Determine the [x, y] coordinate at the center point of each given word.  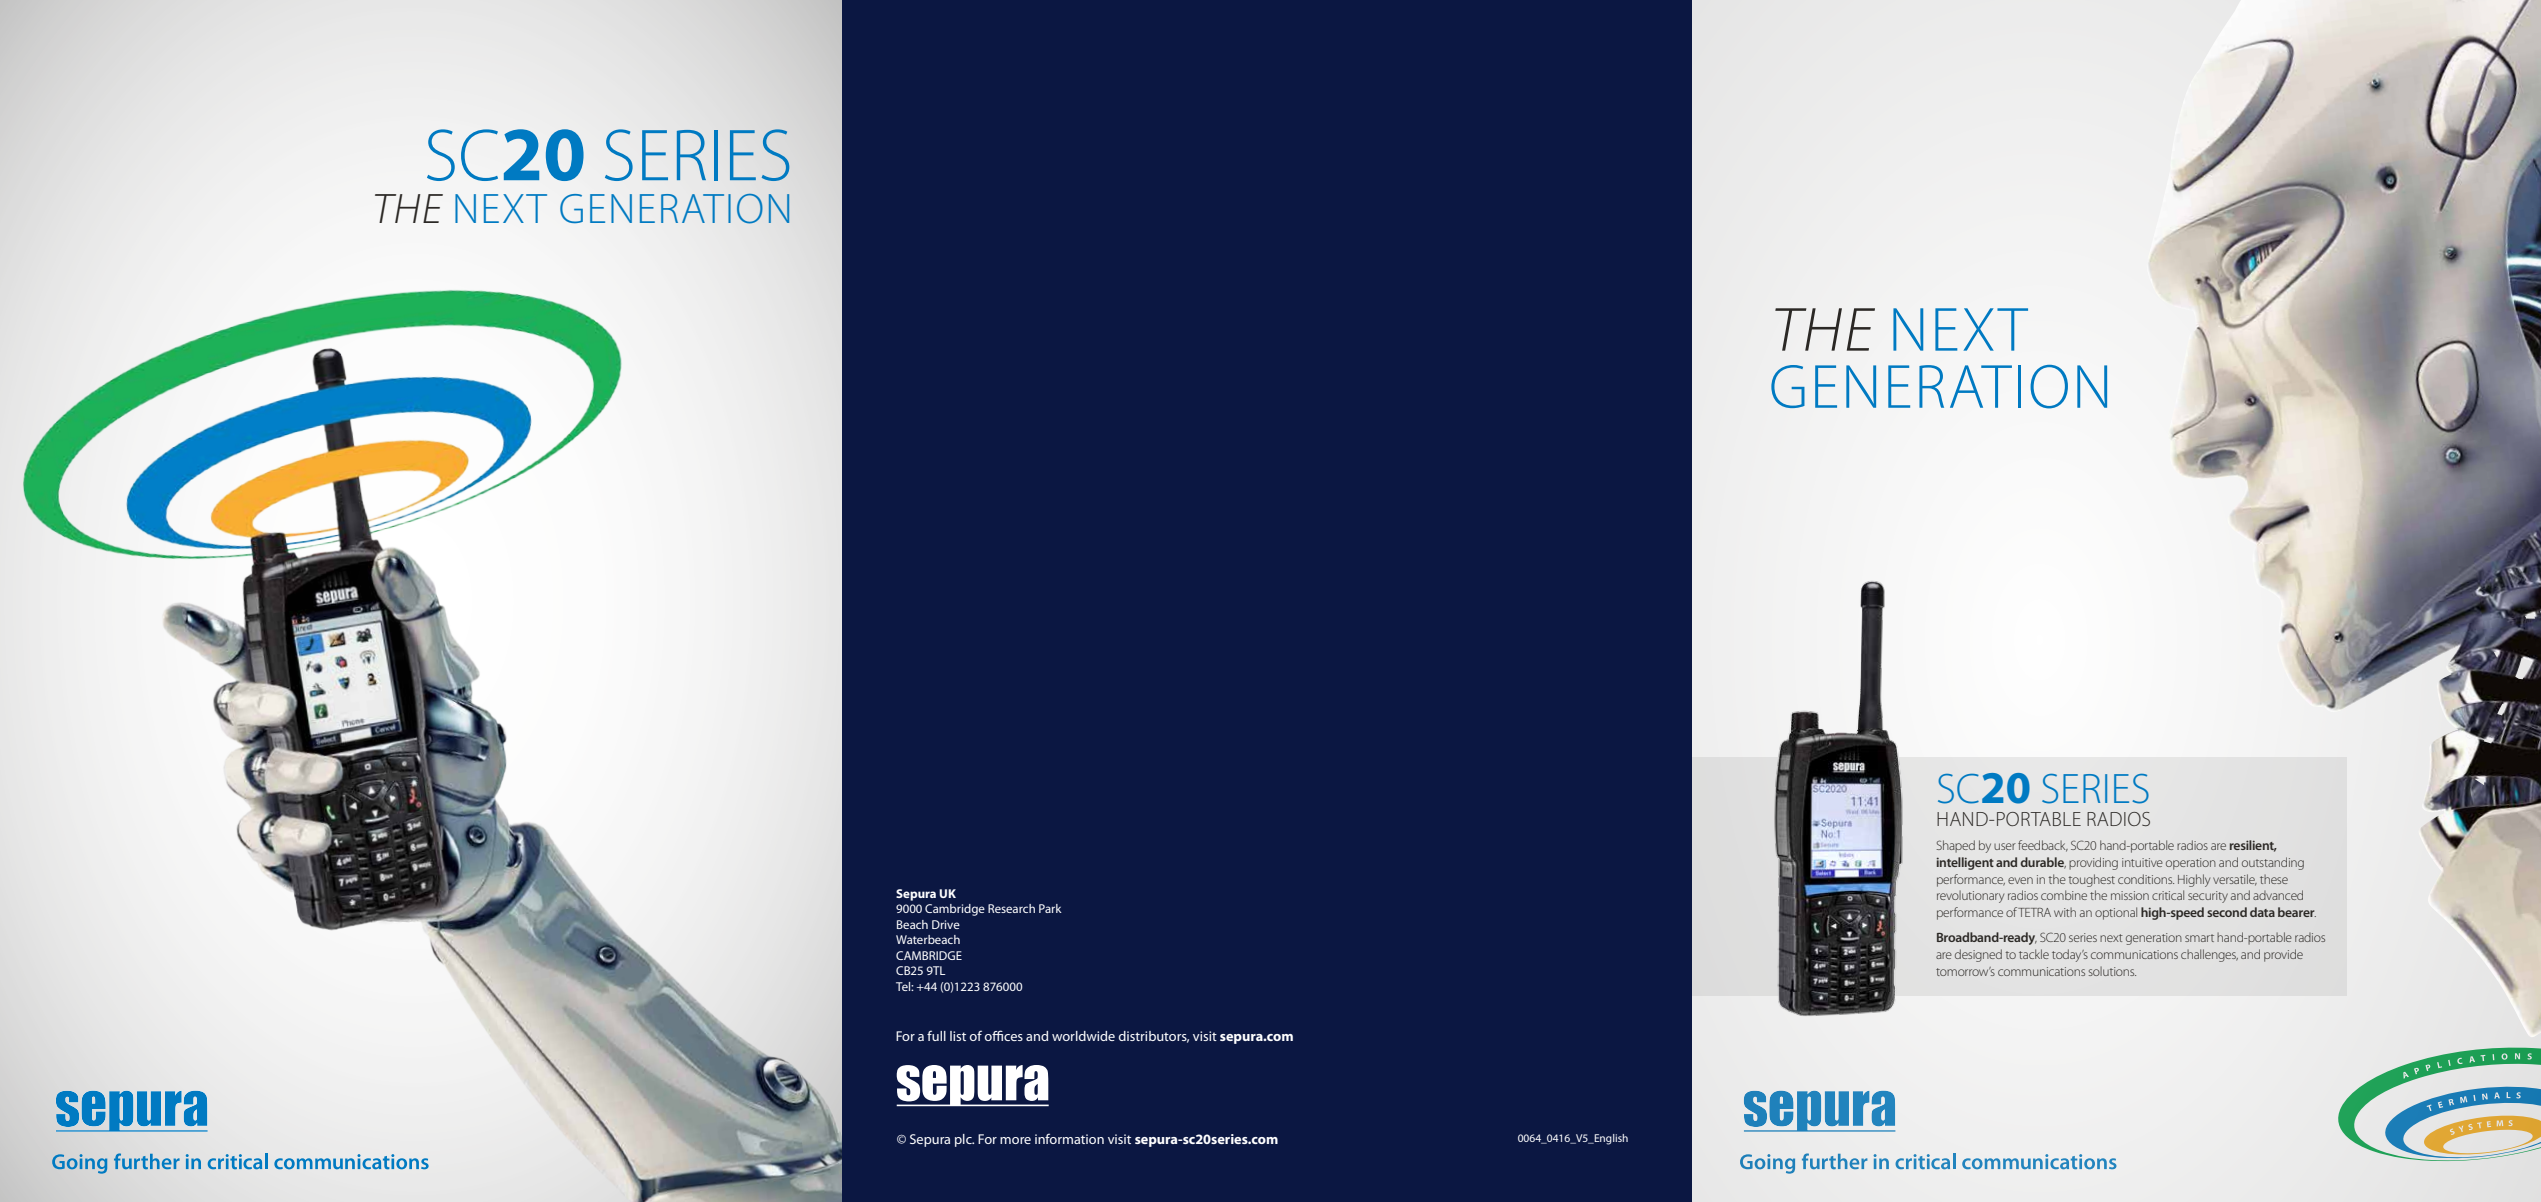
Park [1050, 908]
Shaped [1955, 846]
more [1015, 1140]
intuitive [2142, 862]
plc [964, 1140]
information [1069, 1138]
